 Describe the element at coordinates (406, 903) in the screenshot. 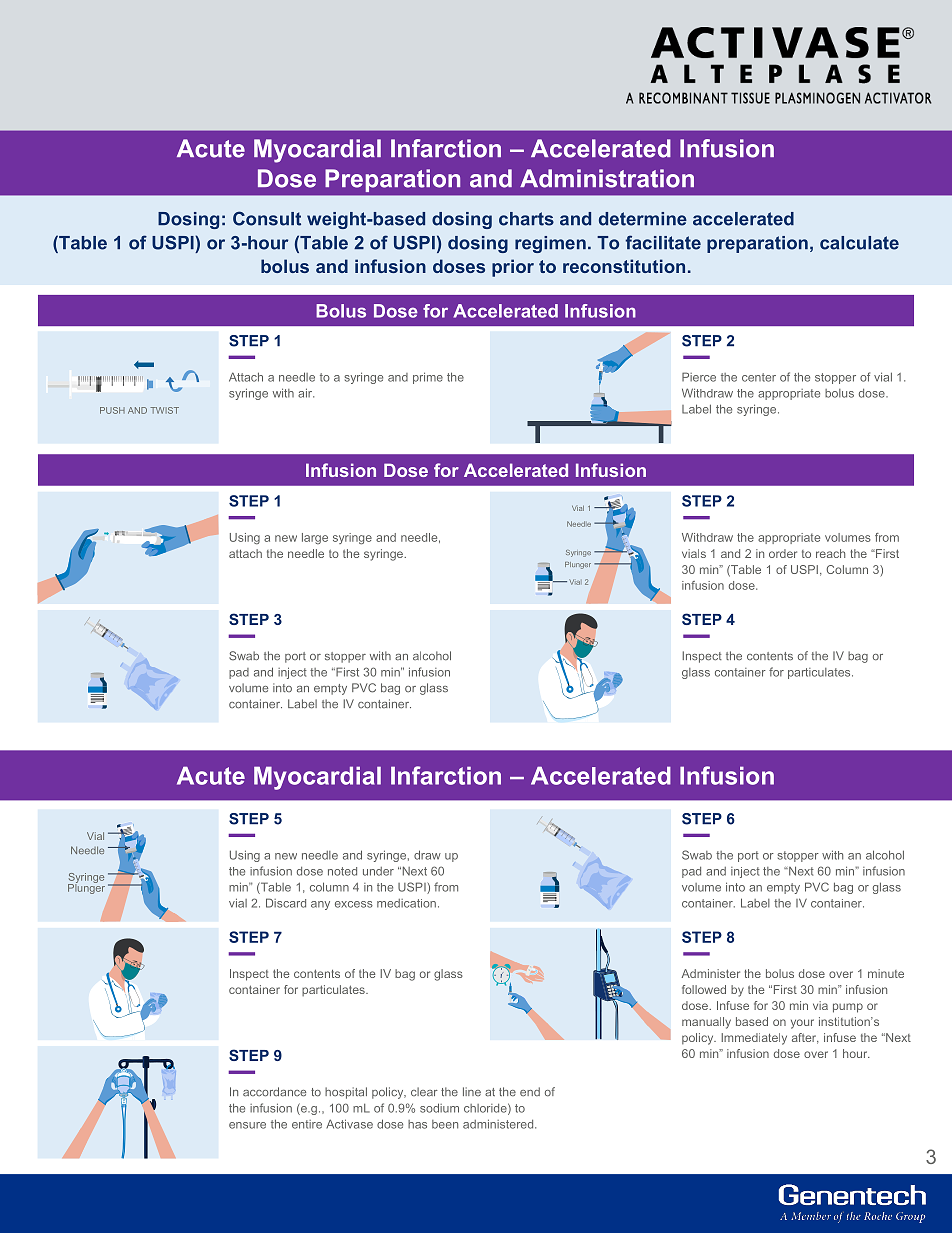

I see `medication` at that location.
